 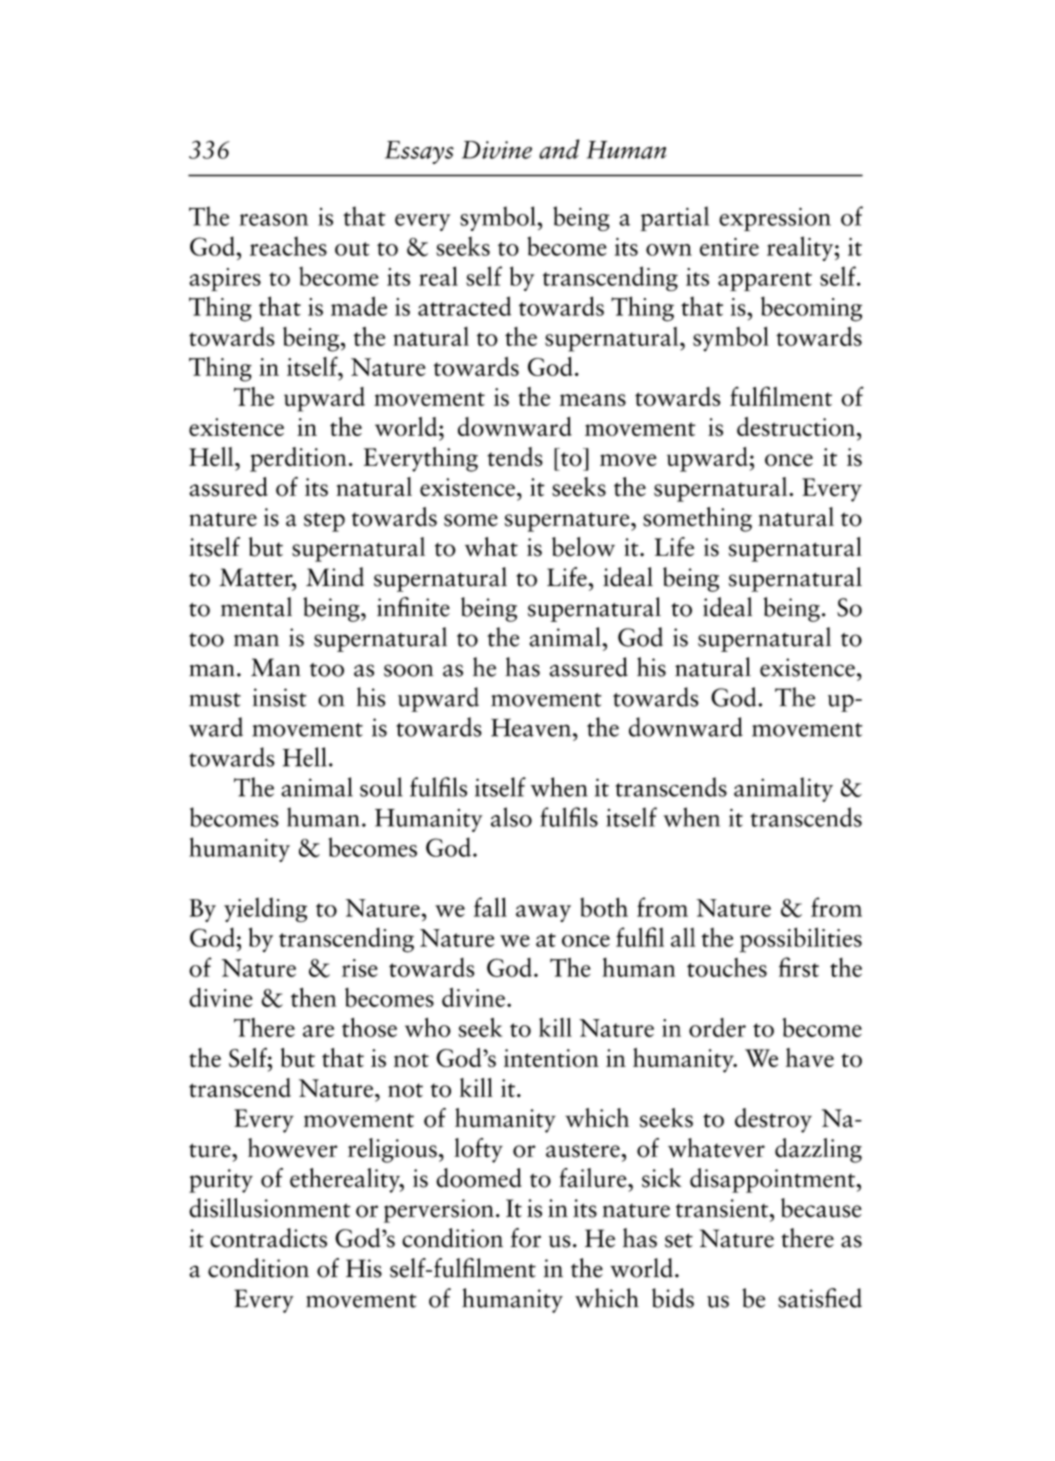 What do you see at coordinates (559, 149) in the screenshot?
I see `and` at bounding box center [559, 149].
